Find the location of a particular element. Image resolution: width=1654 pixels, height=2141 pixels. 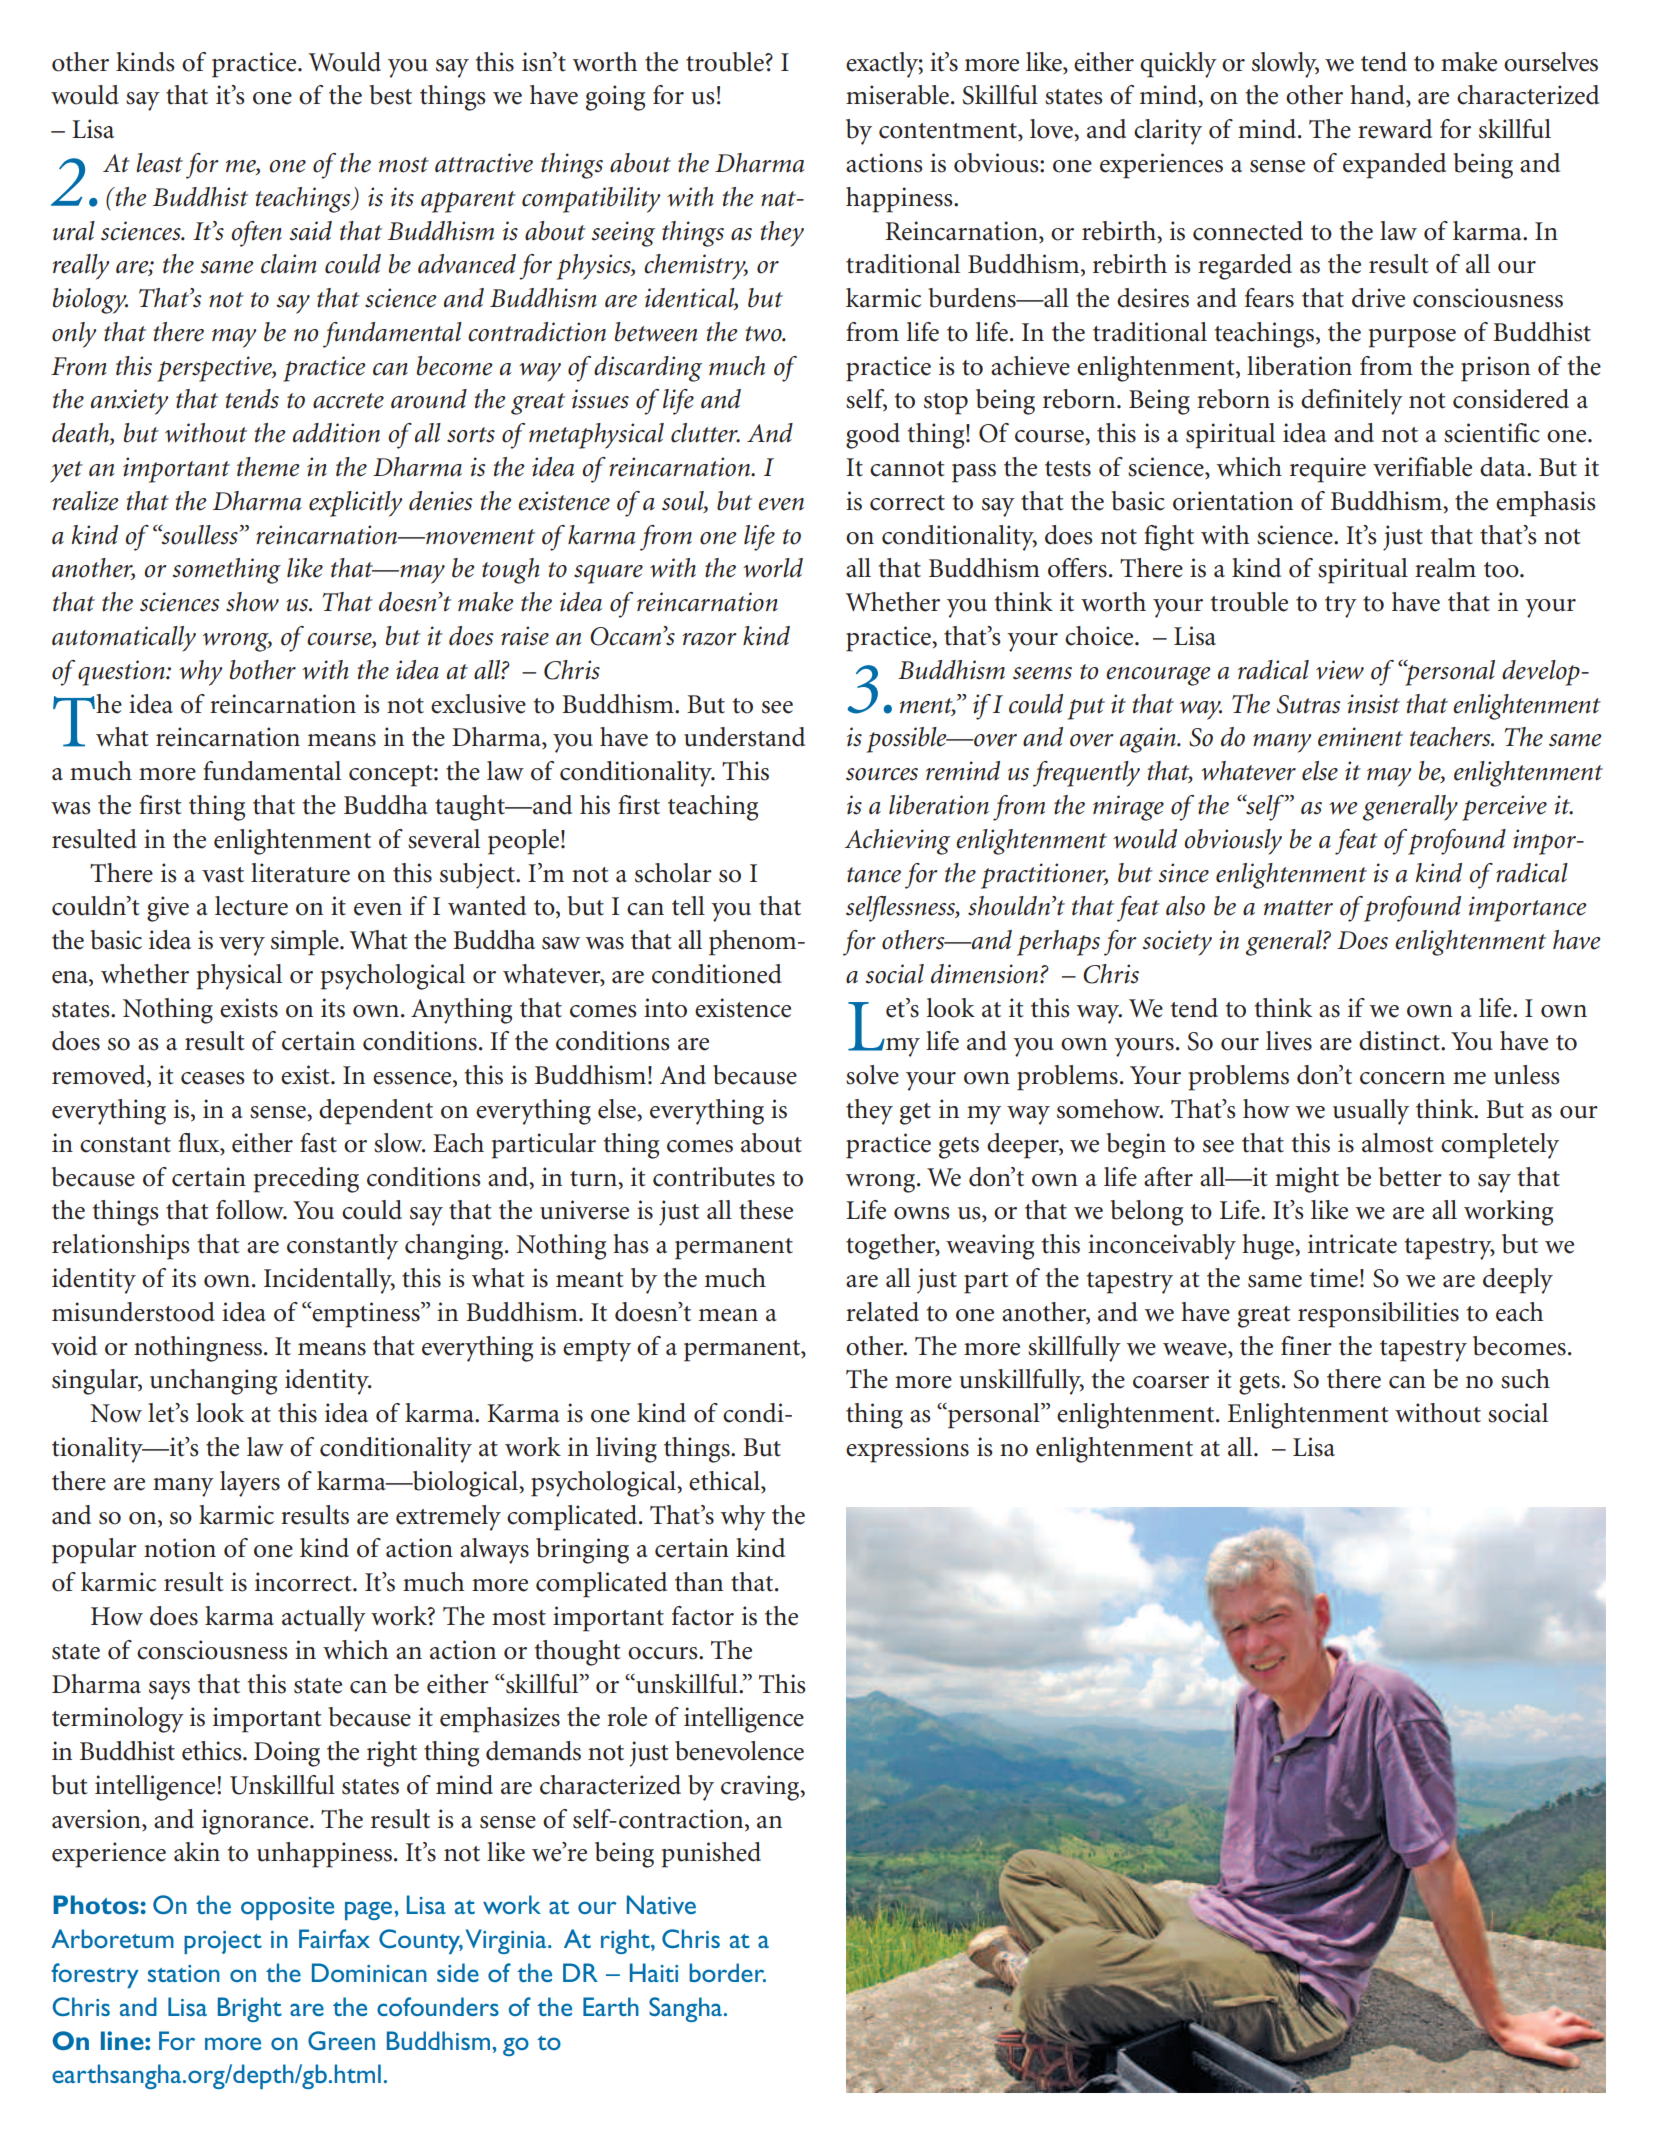

ceases is located at coordinates (213, 1078).
